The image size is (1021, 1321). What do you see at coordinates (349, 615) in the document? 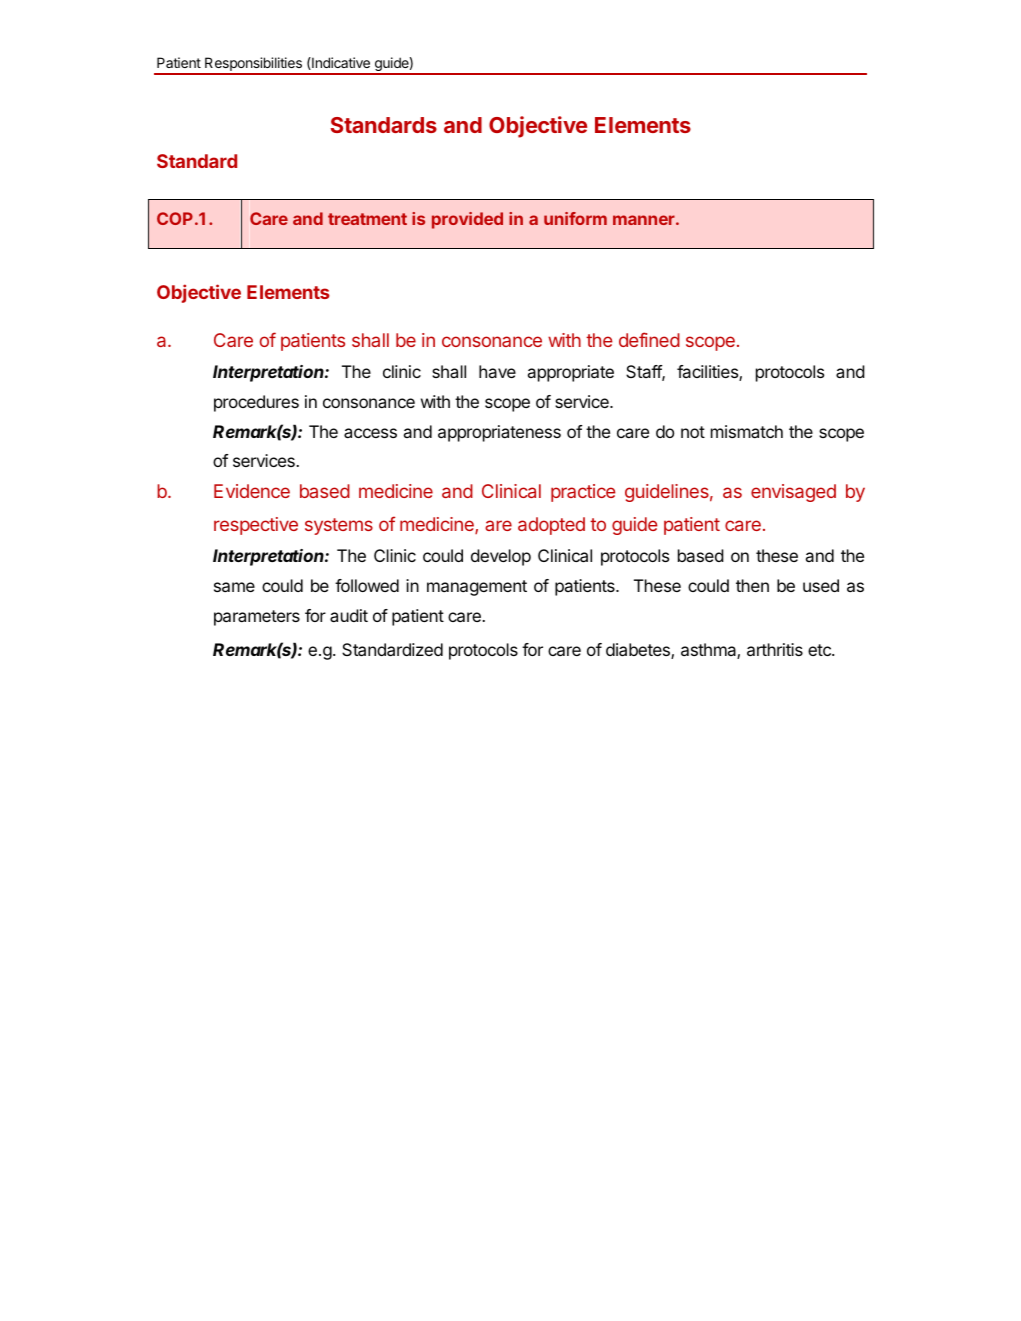
I see `audit` at bounding box center [349, 615].
